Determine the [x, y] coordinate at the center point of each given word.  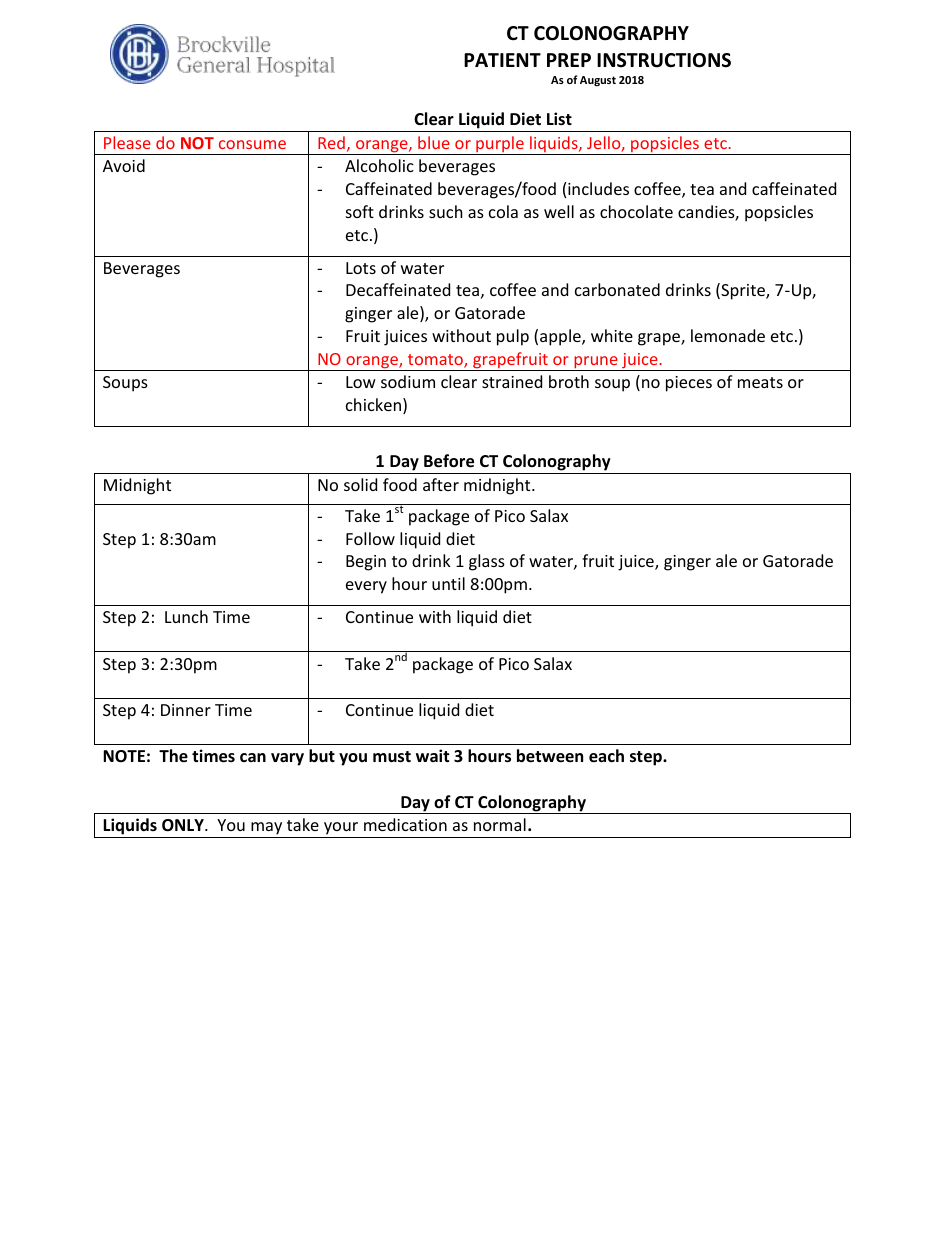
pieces [689, 384]
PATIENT [502, 60]
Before [449, 461]
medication [405, 824]
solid [360, 484]
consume [252, 144]
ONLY [184, 825]
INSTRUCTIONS [664, 60]
